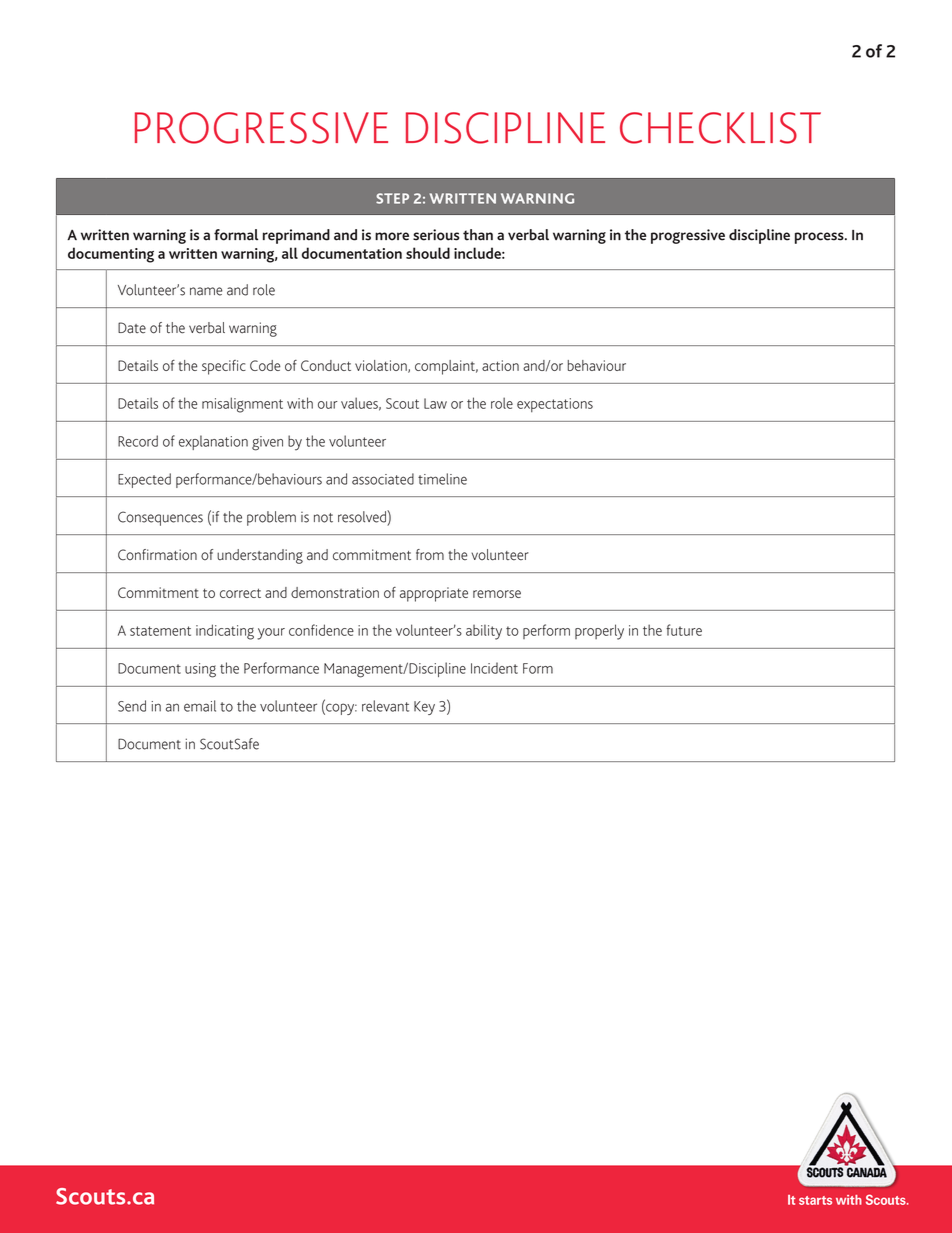  Describe the element at coordinates (442, 479) in the document. I see `timeline` at that location.
